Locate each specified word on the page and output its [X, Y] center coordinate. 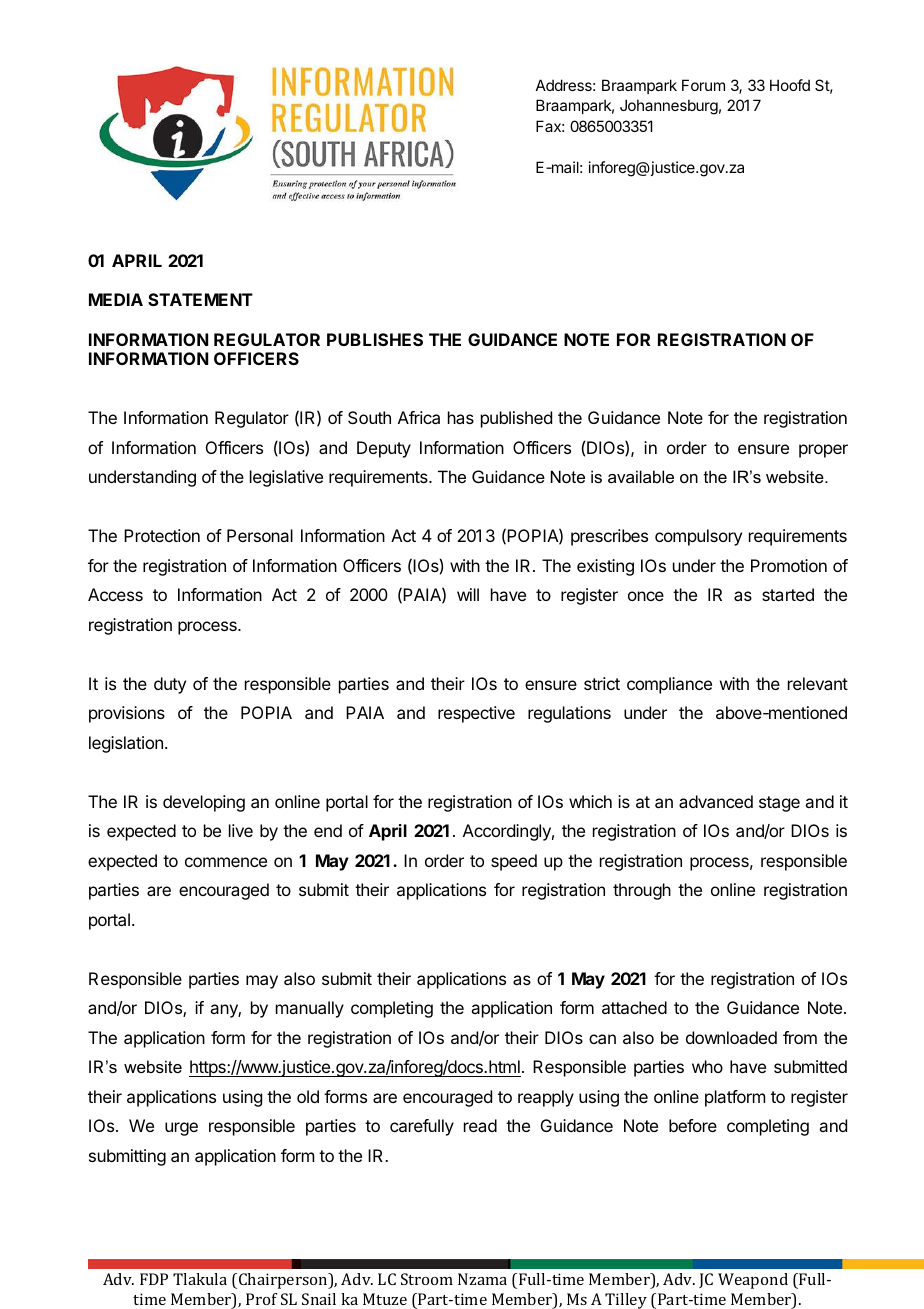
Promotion [789, 565]
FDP [154, 1279]
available [641, 476]
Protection [162, 535]
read [480, 1125]
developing [204, 803]
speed [514, 862]
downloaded [731, 1037]
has [461, 417]
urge [181, 1129]
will [468, 594]
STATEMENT [200, 299]
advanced [716, 801]
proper [823, 451]
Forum [703, 85]
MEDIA [116, 299]
